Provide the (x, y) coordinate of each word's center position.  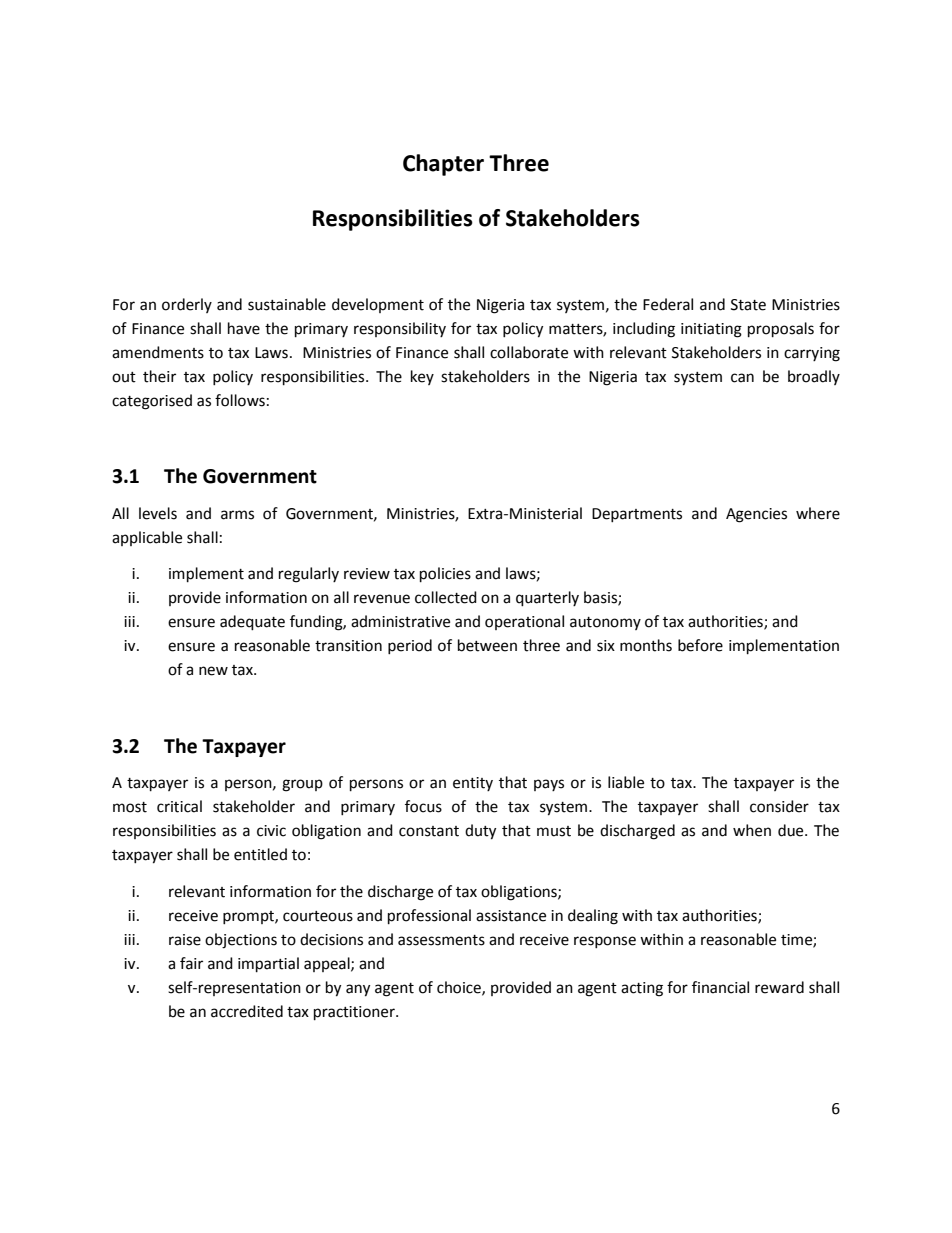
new (213, 671)
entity (473, 784)
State (748, 305)
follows (240, 400)
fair (191, 963)
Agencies (756, 515)
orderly (187, 305)
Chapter (443, 165)
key (422, 377)
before (700, 645)
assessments (441, 940)
